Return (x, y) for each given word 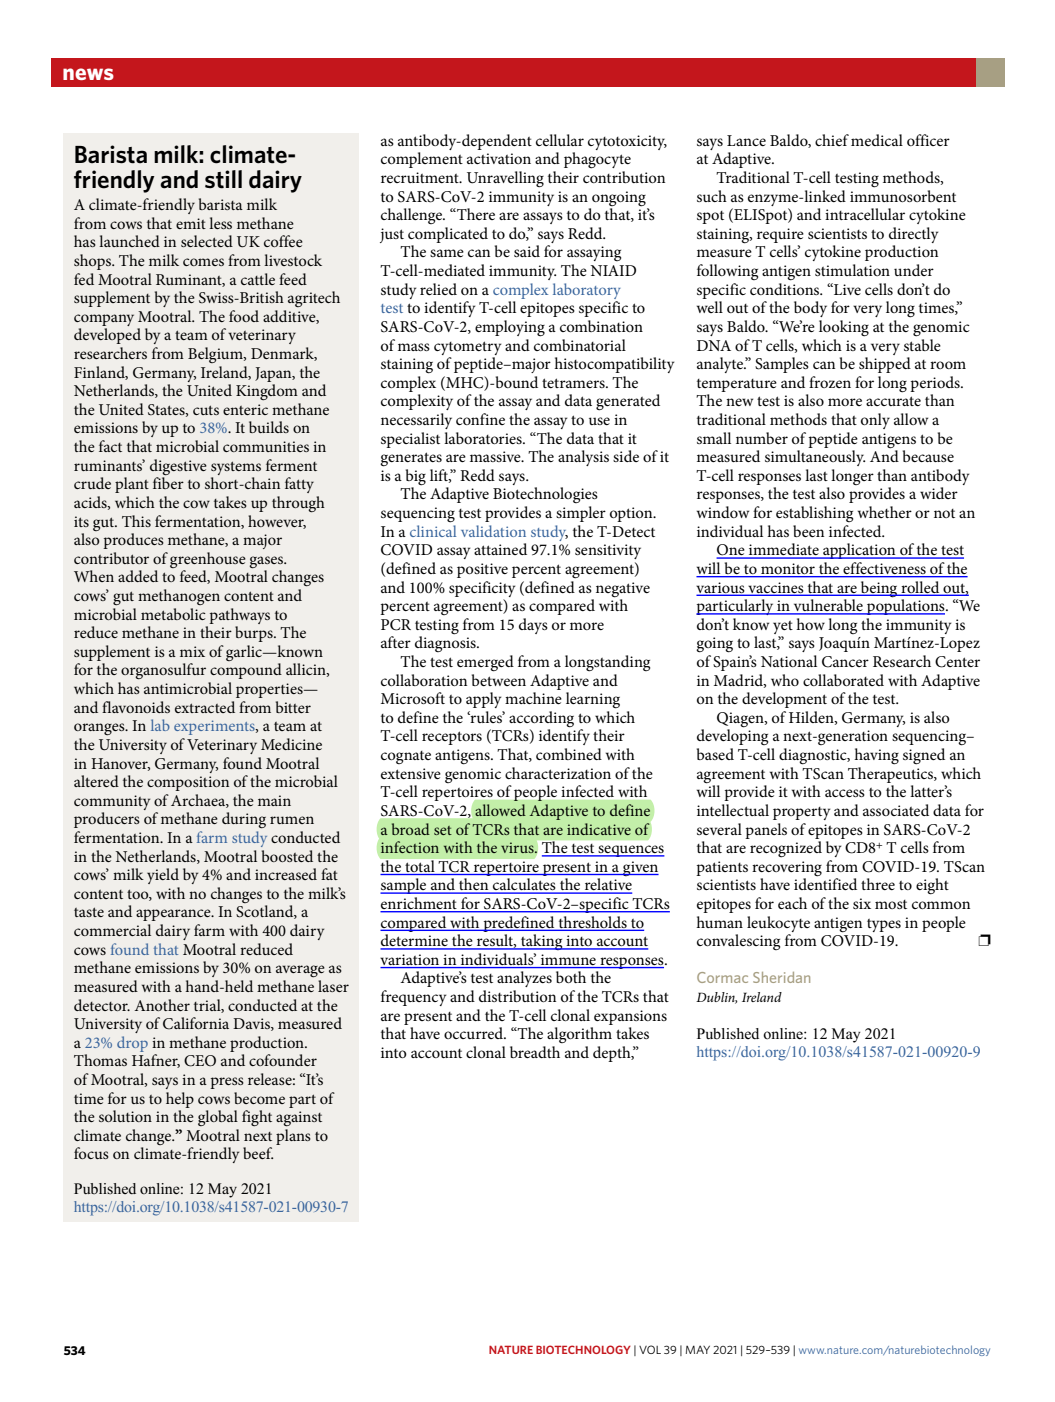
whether (885, 512)
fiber (168, 482)
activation (499, 158)
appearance (174, 915)
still (223, 179)
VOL (650, 1349)
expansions (630, 1017)
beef (258, 1153)
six (862, 903)
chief (832, 140)
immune (568, 959)
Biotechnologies (545, 495)
